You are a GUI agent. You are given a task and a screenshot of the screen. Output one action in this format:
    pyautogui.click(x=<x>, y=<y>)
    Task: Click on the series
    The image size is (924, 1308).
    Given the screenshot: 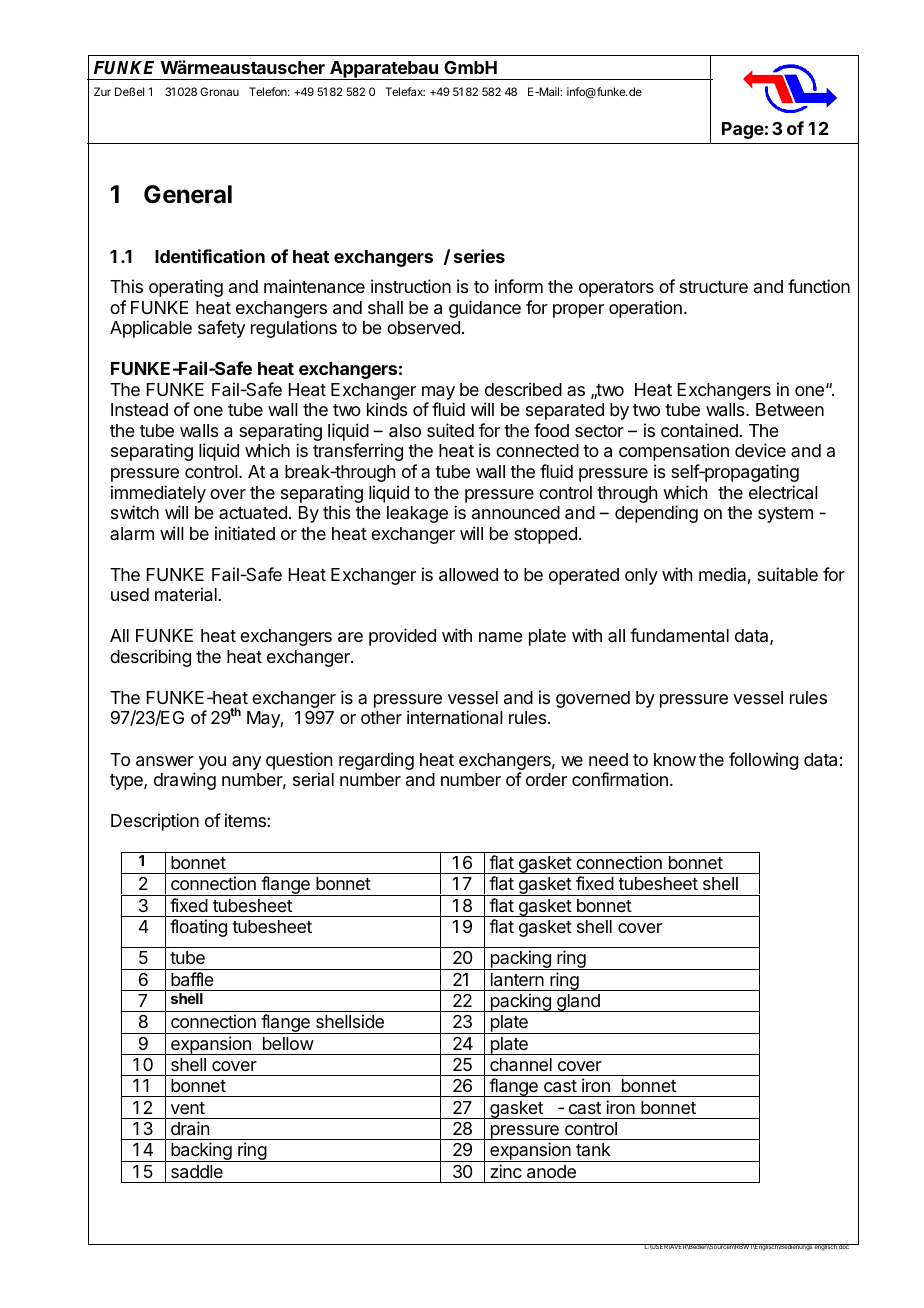 What is the action you would take?
    pyautogui.click(x=479, y=256)
